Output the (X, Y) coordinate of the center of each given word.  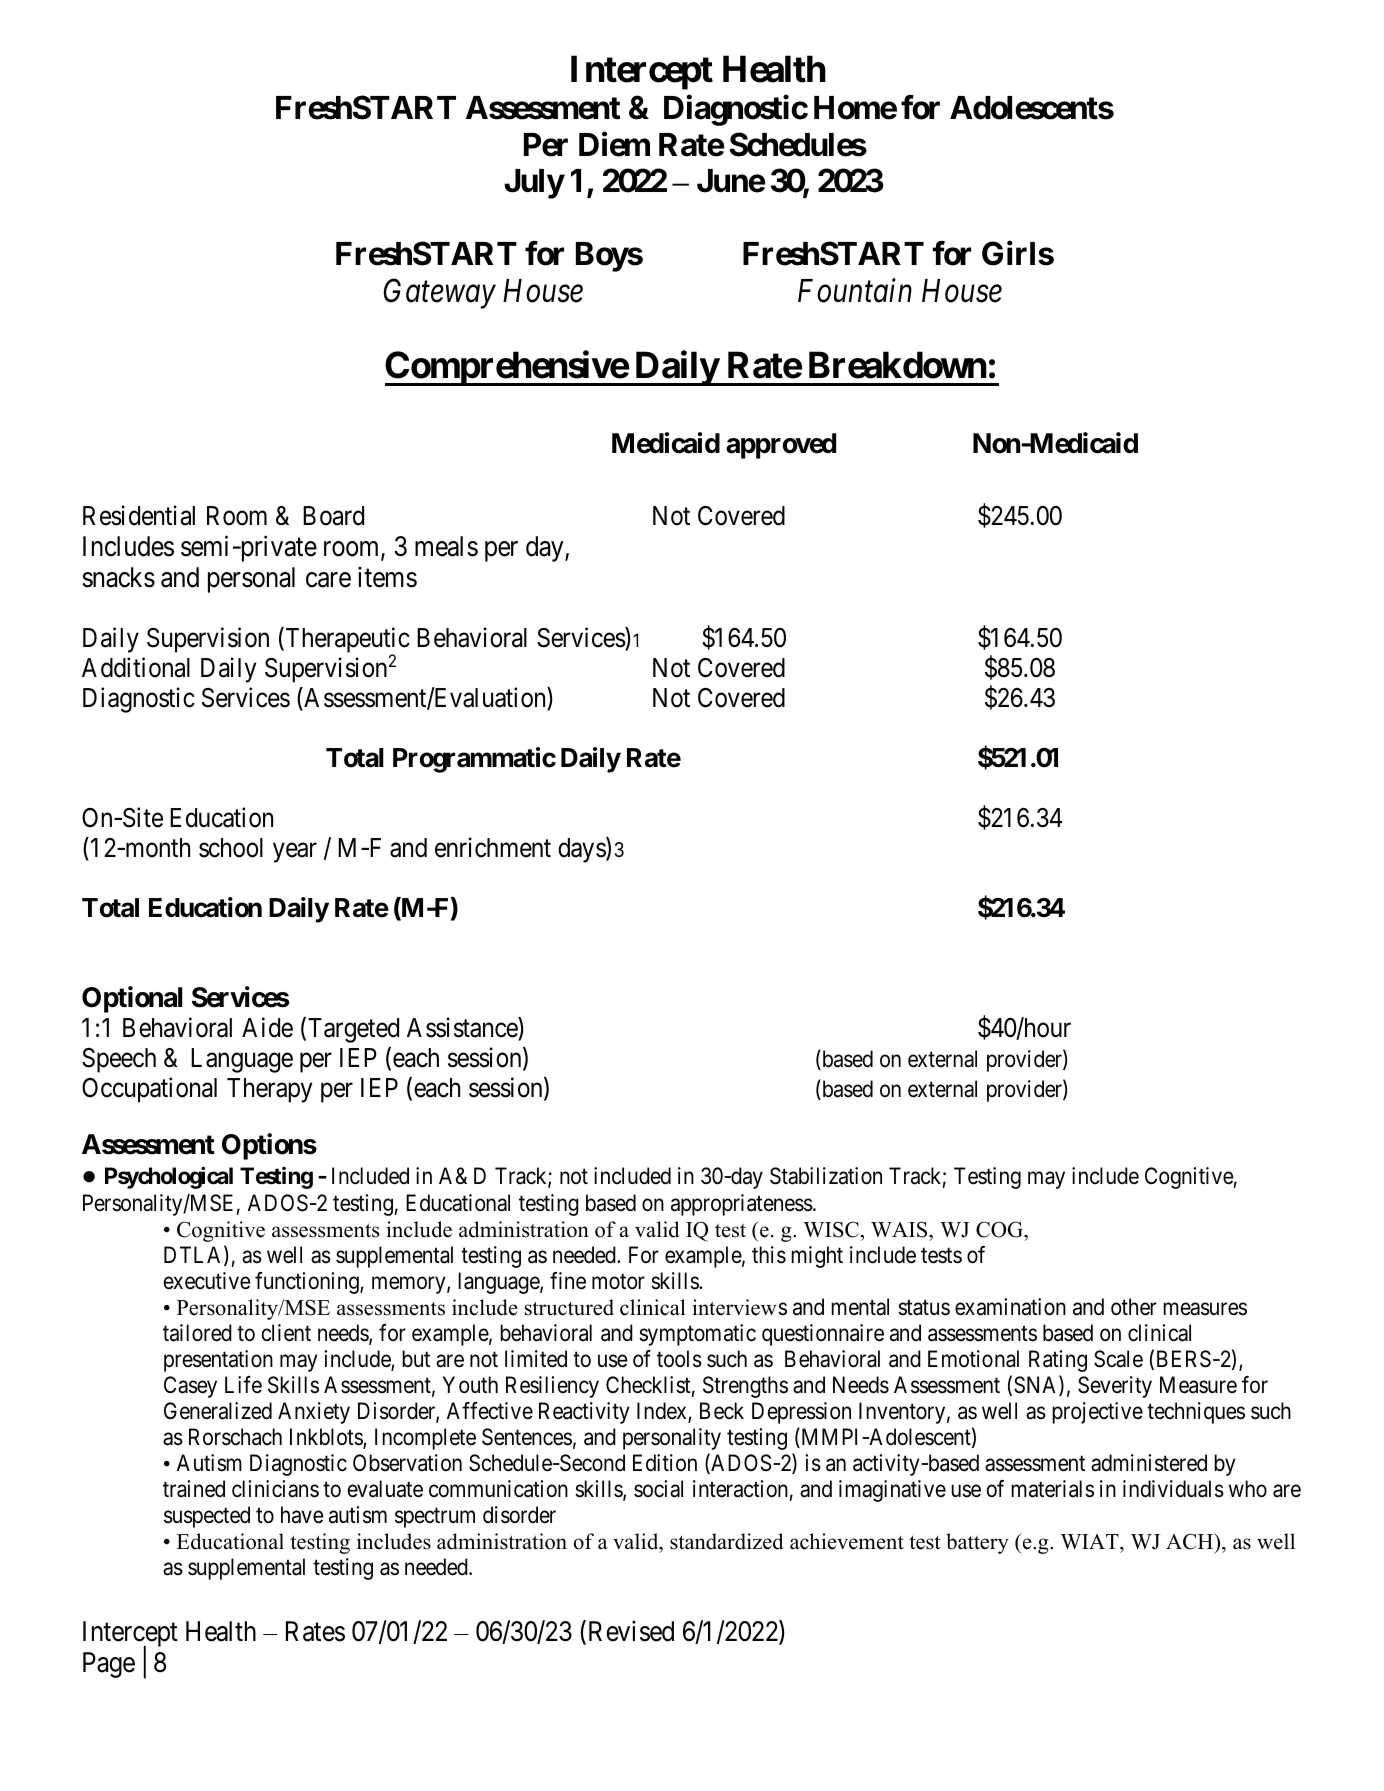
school (231, 848)
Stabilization (826, 1176)
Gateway (440, 293)
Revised (629, 1632)
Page (109, 1665)
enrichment (493, 847)
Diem (614, 144)
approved (781, 446)
